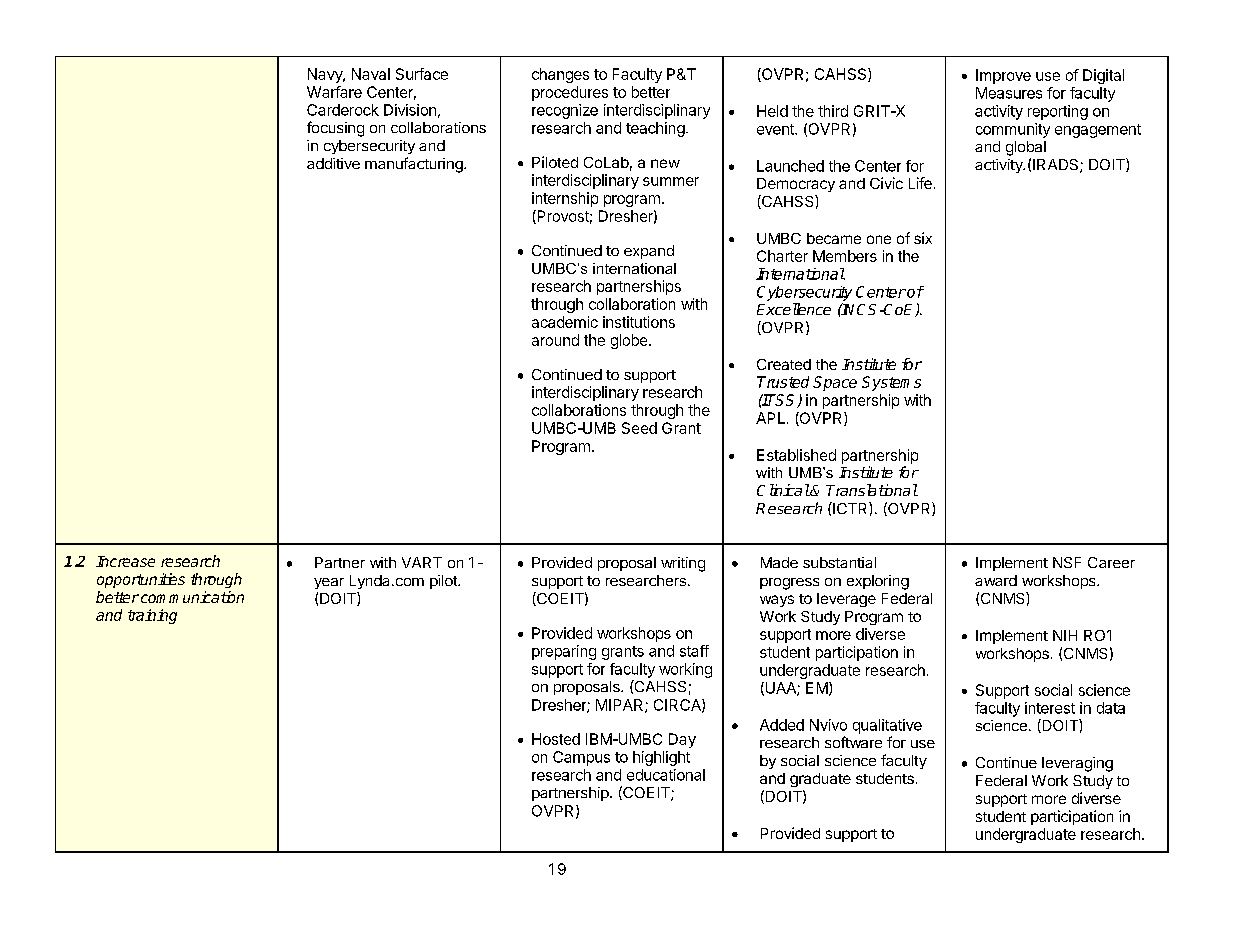  I want to click on Hosted, so click(556, 739).
